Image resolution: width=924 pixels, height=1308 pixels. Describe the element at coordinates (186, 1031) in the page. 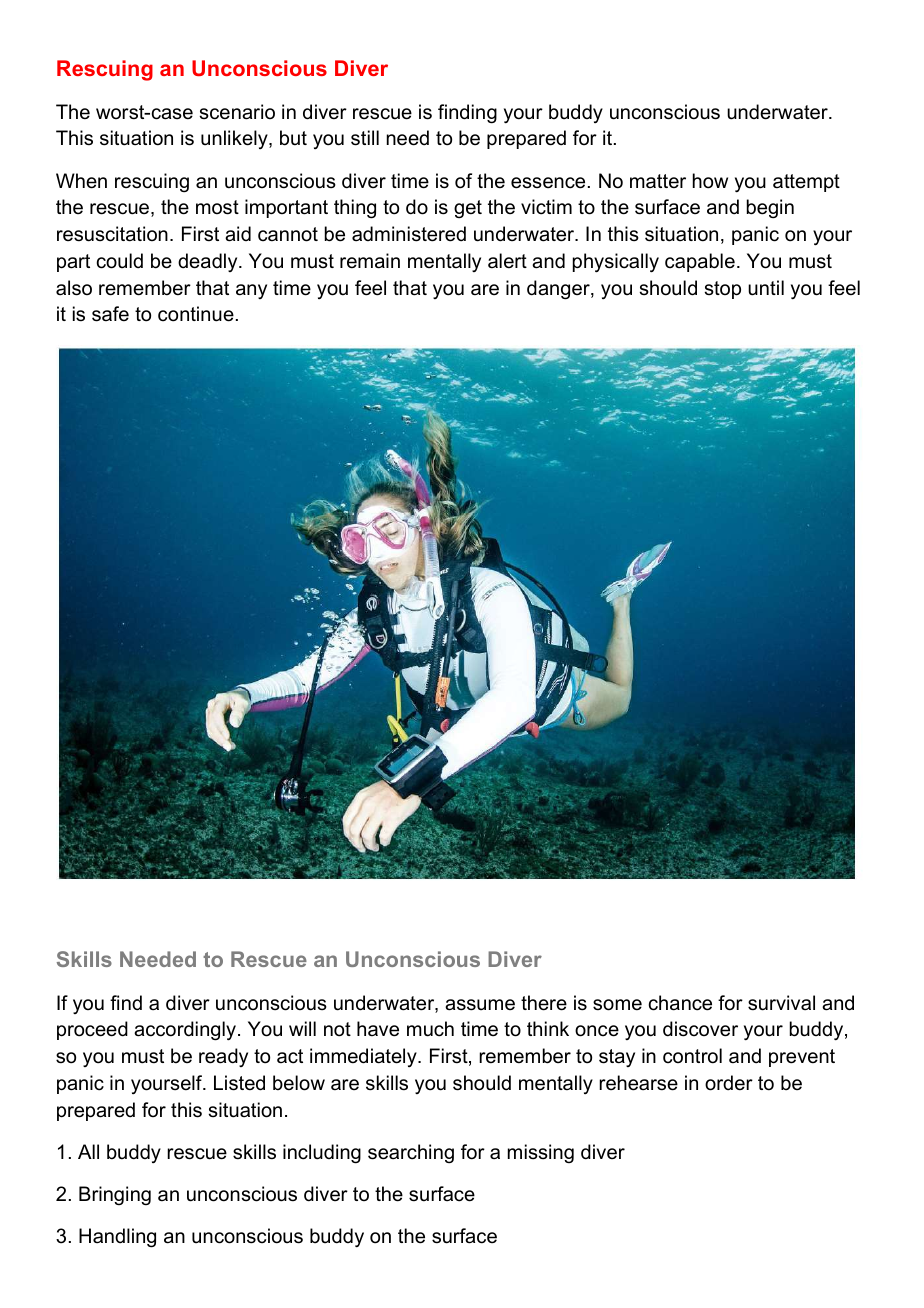

I see `accordingly` at that location.
